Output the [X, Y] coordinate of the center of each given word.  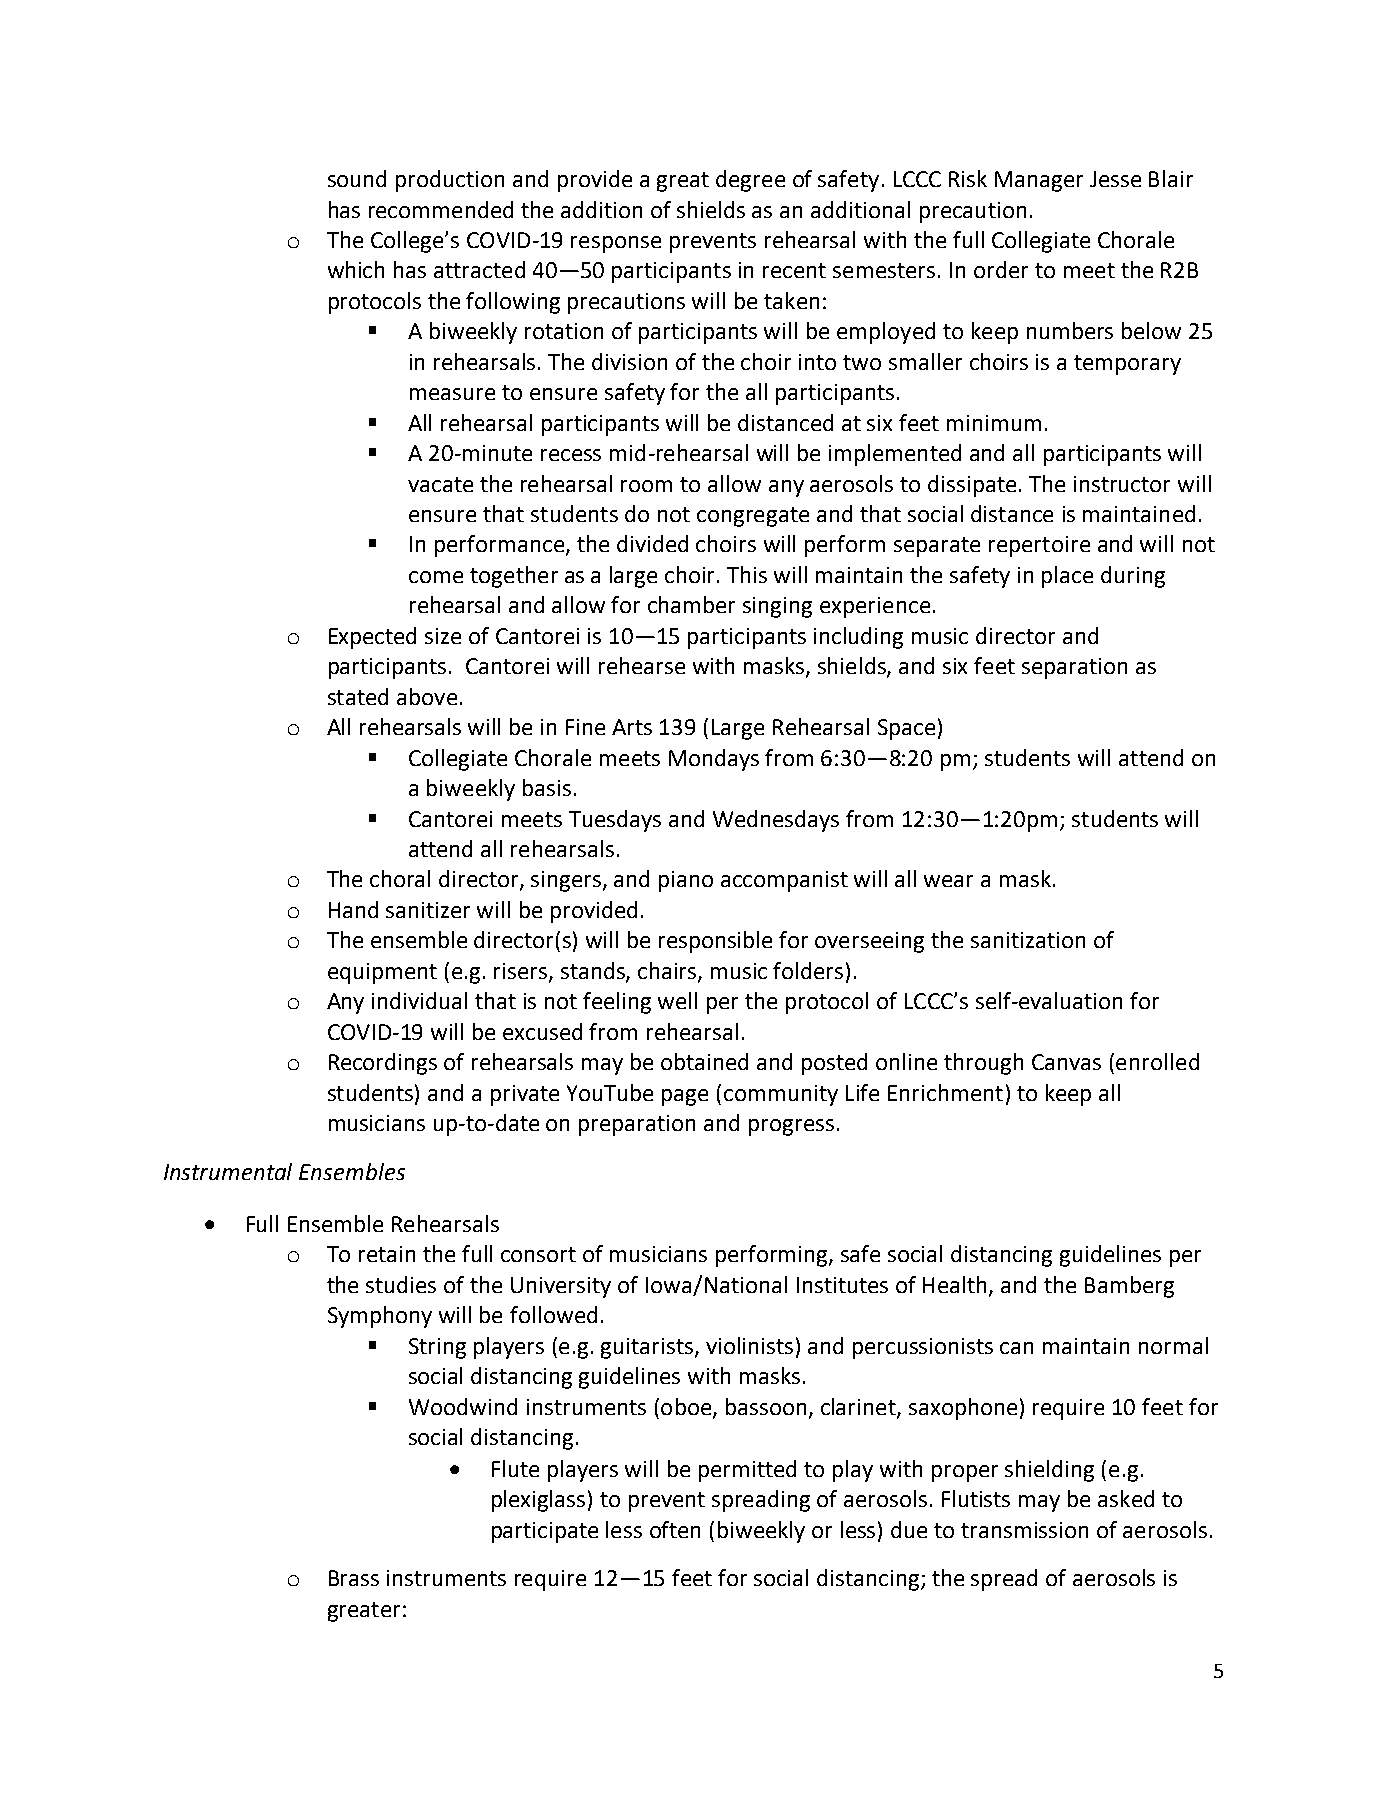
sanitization [1028, 940]
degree [750, 181]
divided [652, 543]
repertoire [1039, 546]
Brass [354, 1578]
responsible [715, 942]
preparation [637, 1125]
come [436, 577]
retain [387, 1254]
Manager [1039, 181]
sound [357, 178]
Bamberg [1129, 1287]
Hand [353, 909]
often [675, 1529]
